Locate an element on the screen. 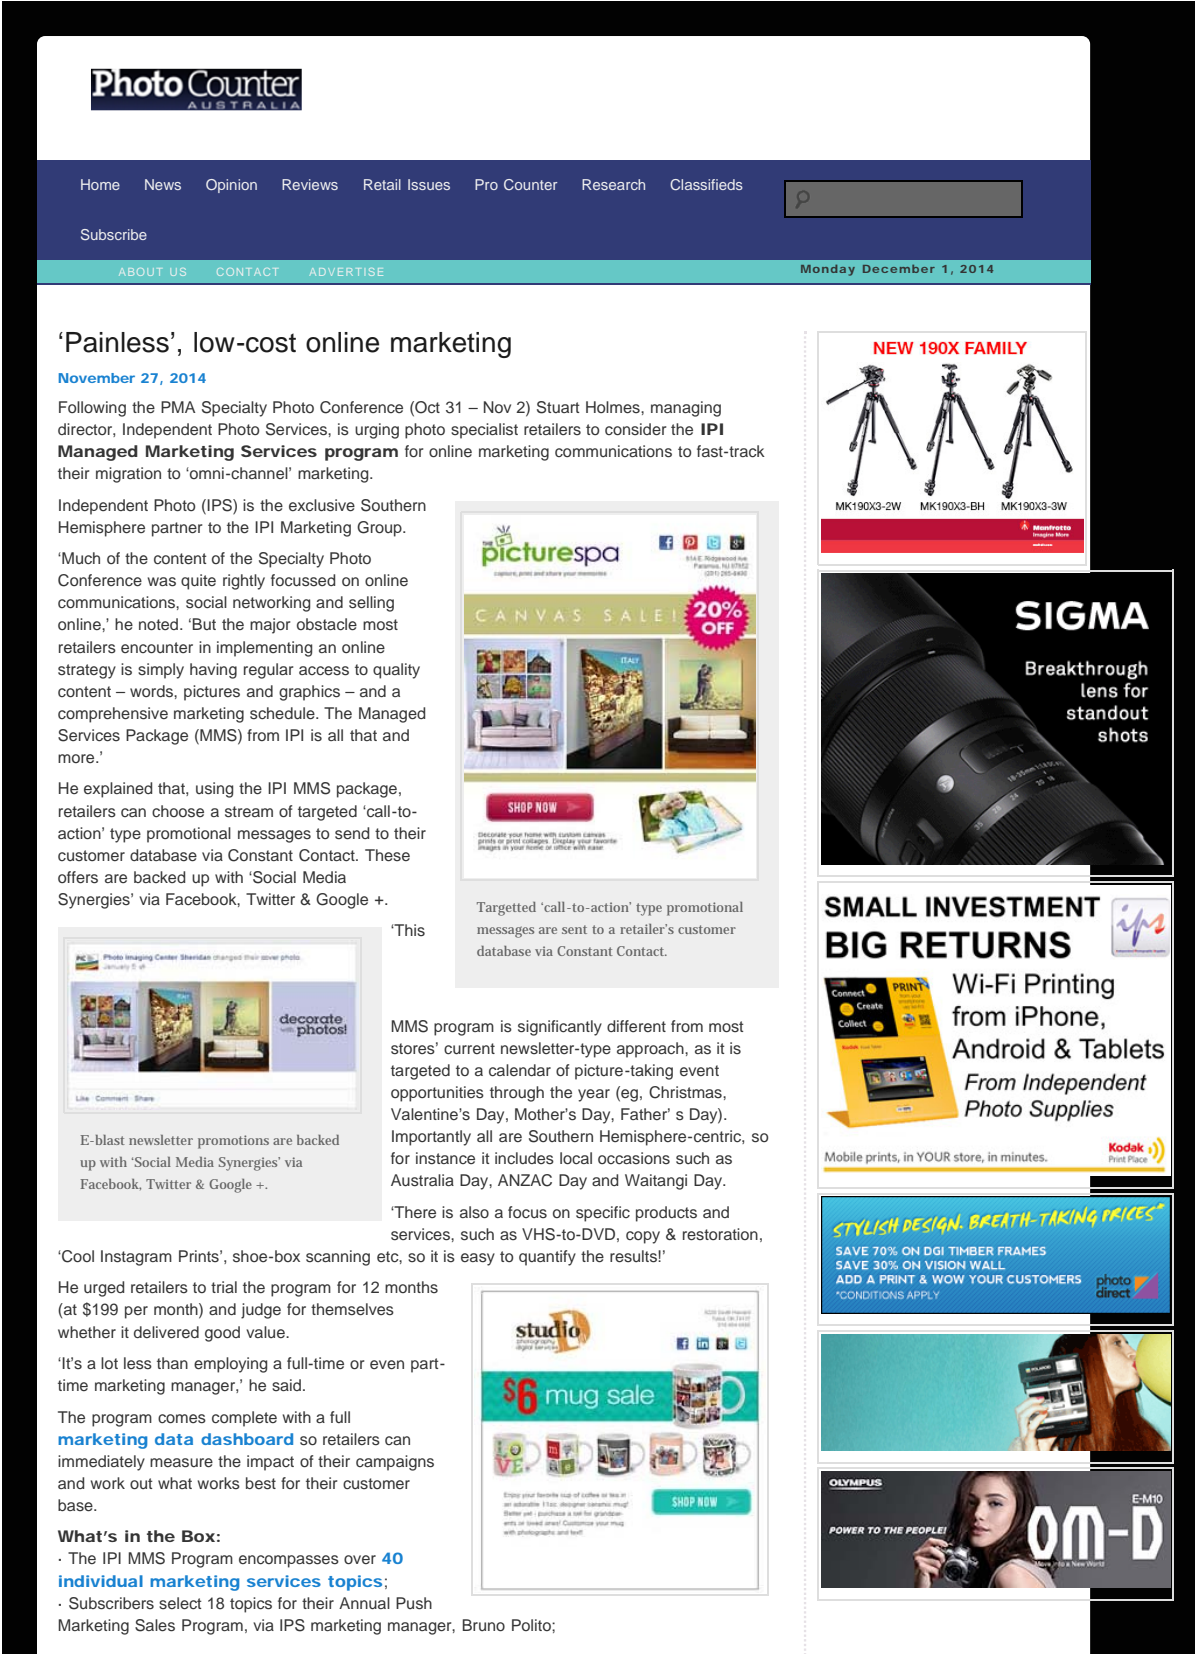 Image resolution: width=1198 pixels, height=1654 pixels. Bruno is located at coordinates (484, 1625).
